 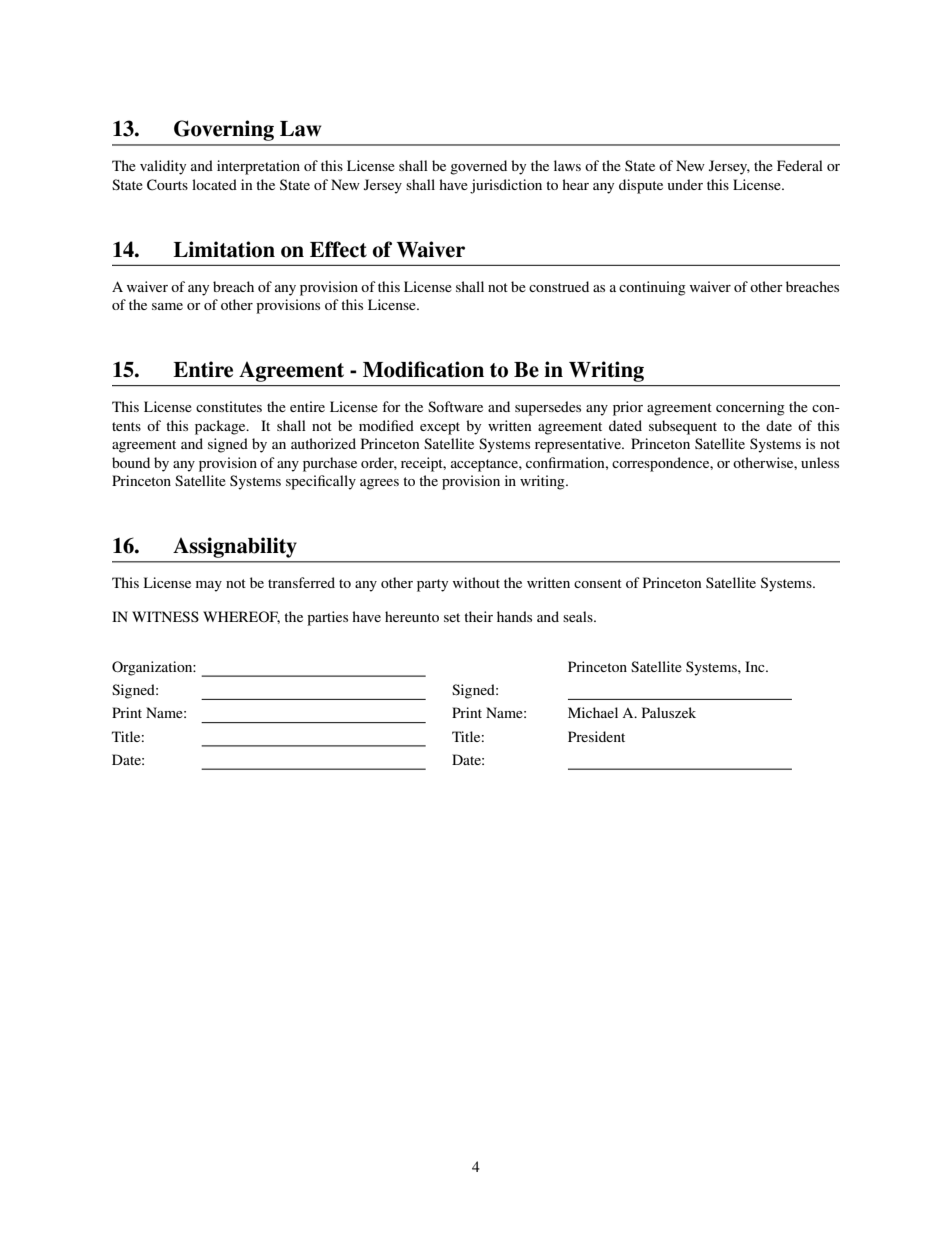 What do you see at coordinates (593, 712) in the document?
I see `Michael` at bounding box center [593, 712].
